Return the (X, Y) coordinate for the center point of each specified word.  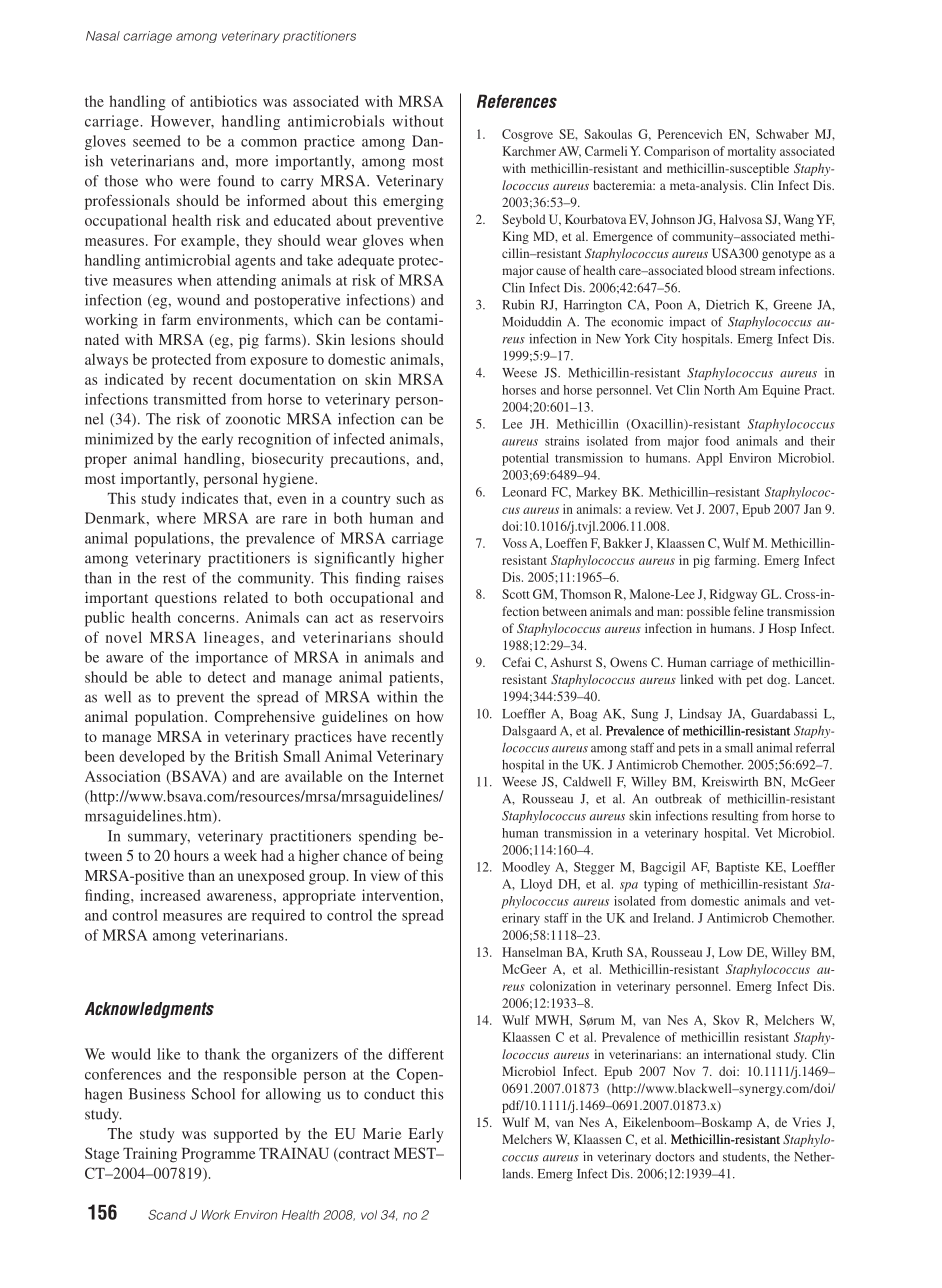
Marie (382, 1133)
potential (525, 459)
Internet (419, 776)
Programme (219, 1155)
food (717, 441)
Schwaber (782, 134)
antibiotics (223, 101)
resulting (735, 817)
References (517, 101)
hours (191, 855)
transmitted (190, 399)
